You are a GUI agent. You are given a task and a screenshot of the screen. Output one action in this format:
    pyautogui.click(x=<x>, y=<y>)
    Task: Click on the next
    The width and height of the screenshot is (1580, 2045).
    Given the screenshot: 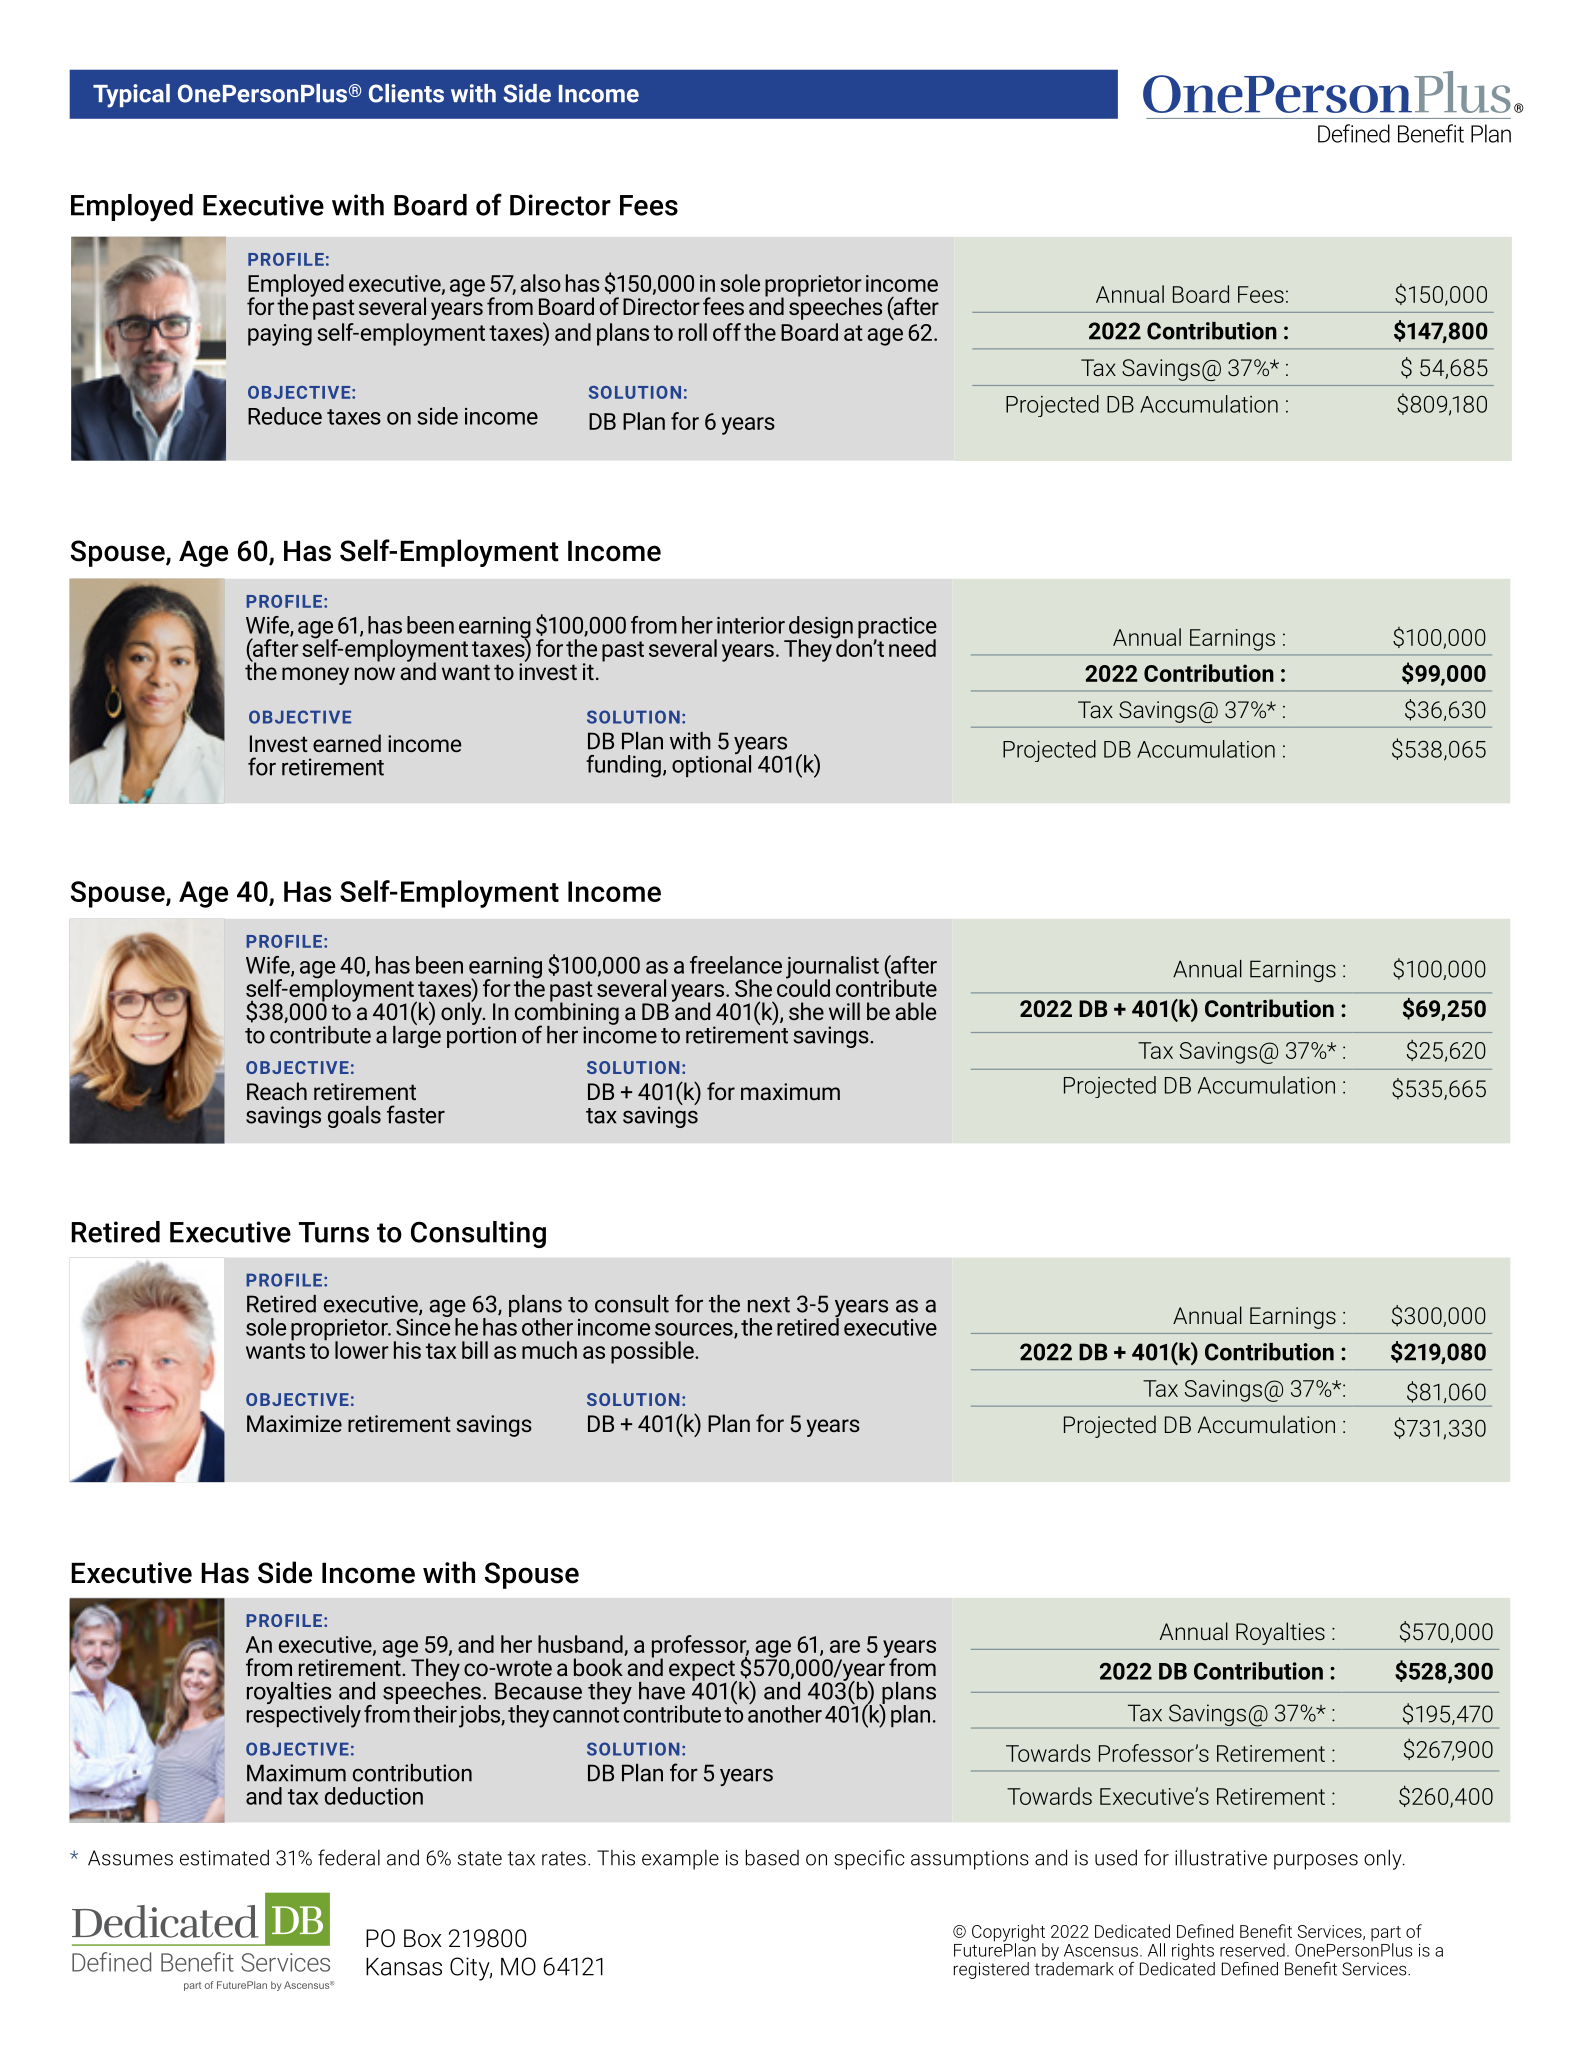 What is the action you would take?
    pyautogui.click(x=769, y=1305)
